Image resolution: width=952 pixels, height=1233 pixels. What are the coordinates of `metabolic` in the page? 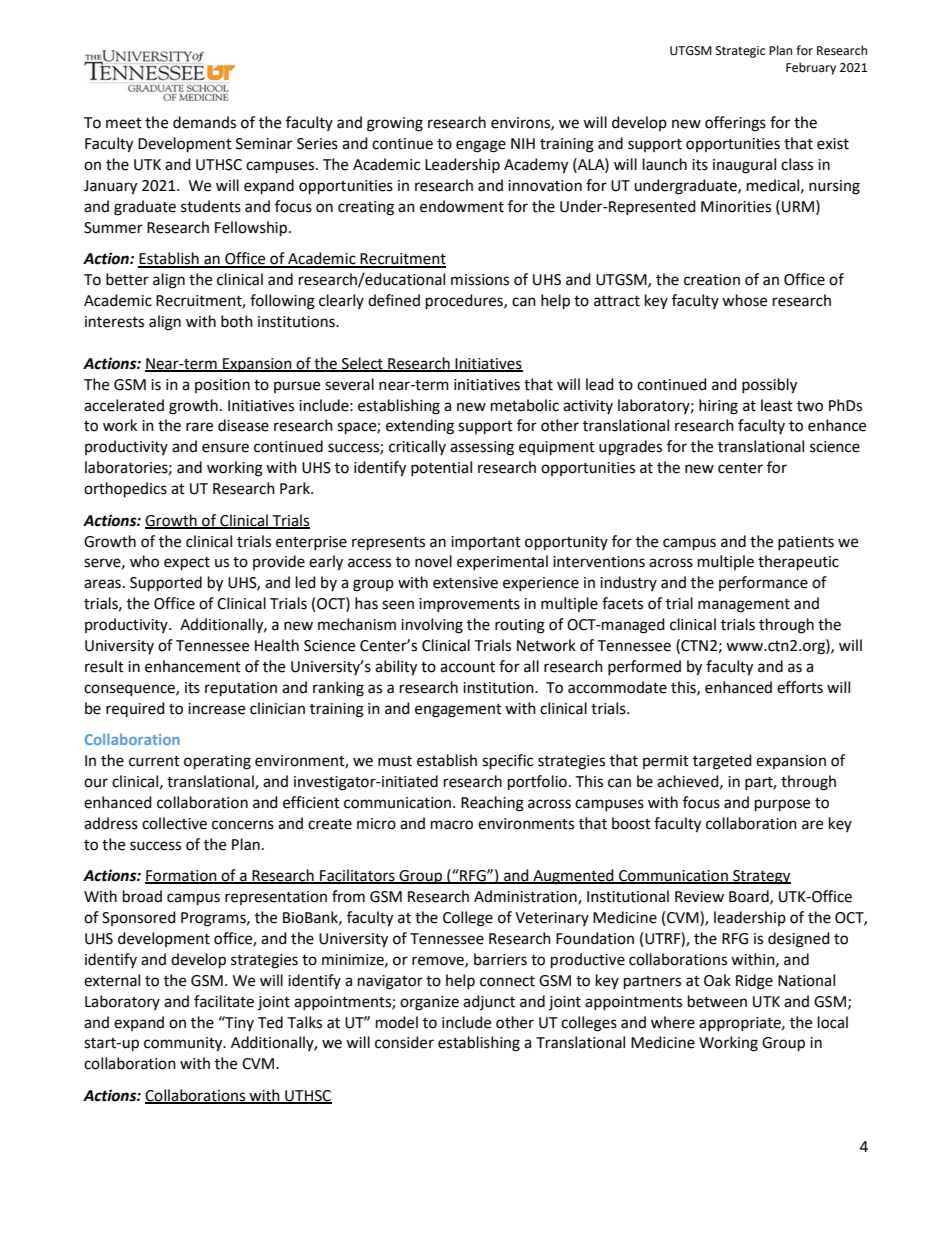 It's located at (525, 405).
